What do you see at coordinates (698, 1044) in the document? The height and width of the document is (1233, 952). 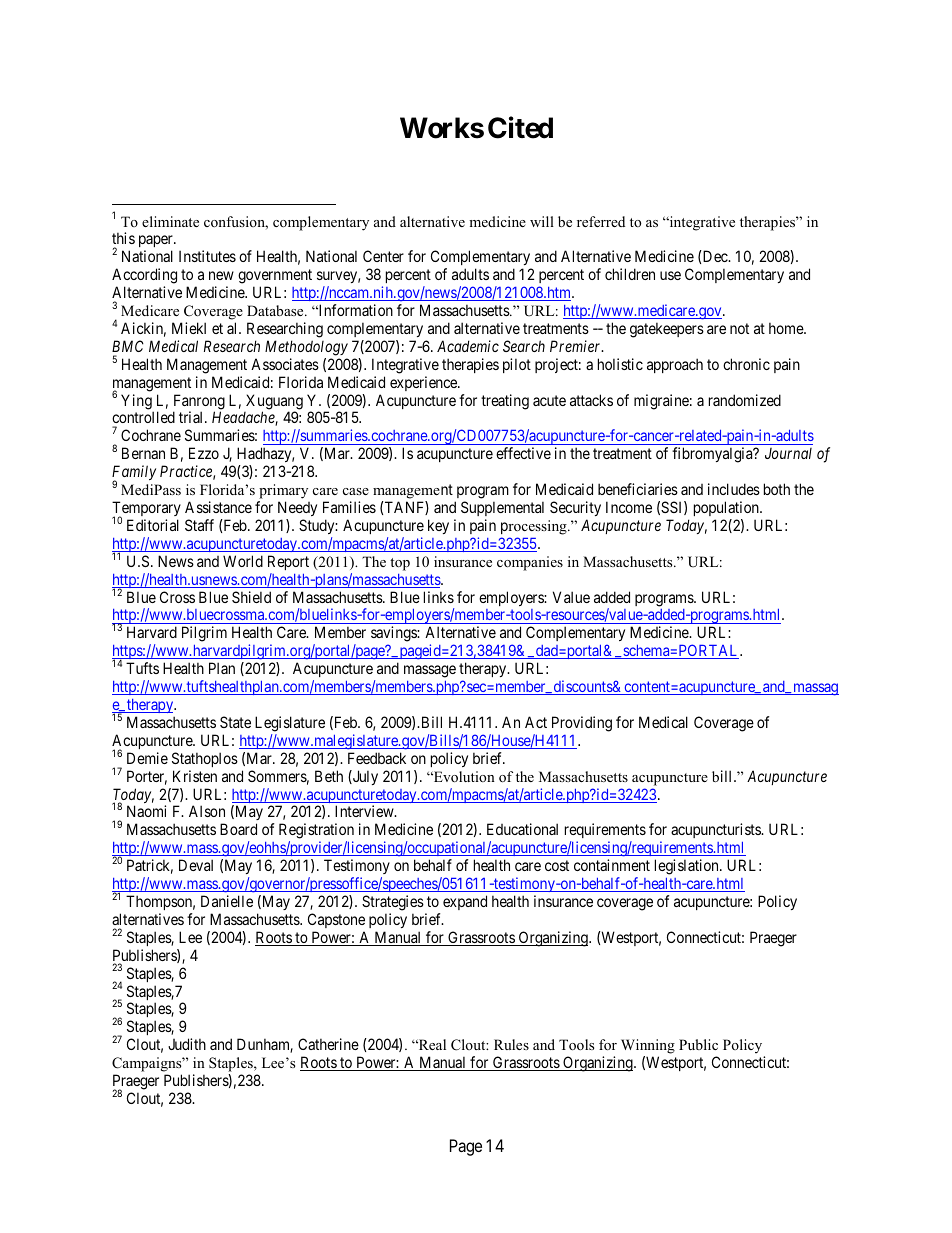 I see `Public` at bounding box center [698, 1044].
